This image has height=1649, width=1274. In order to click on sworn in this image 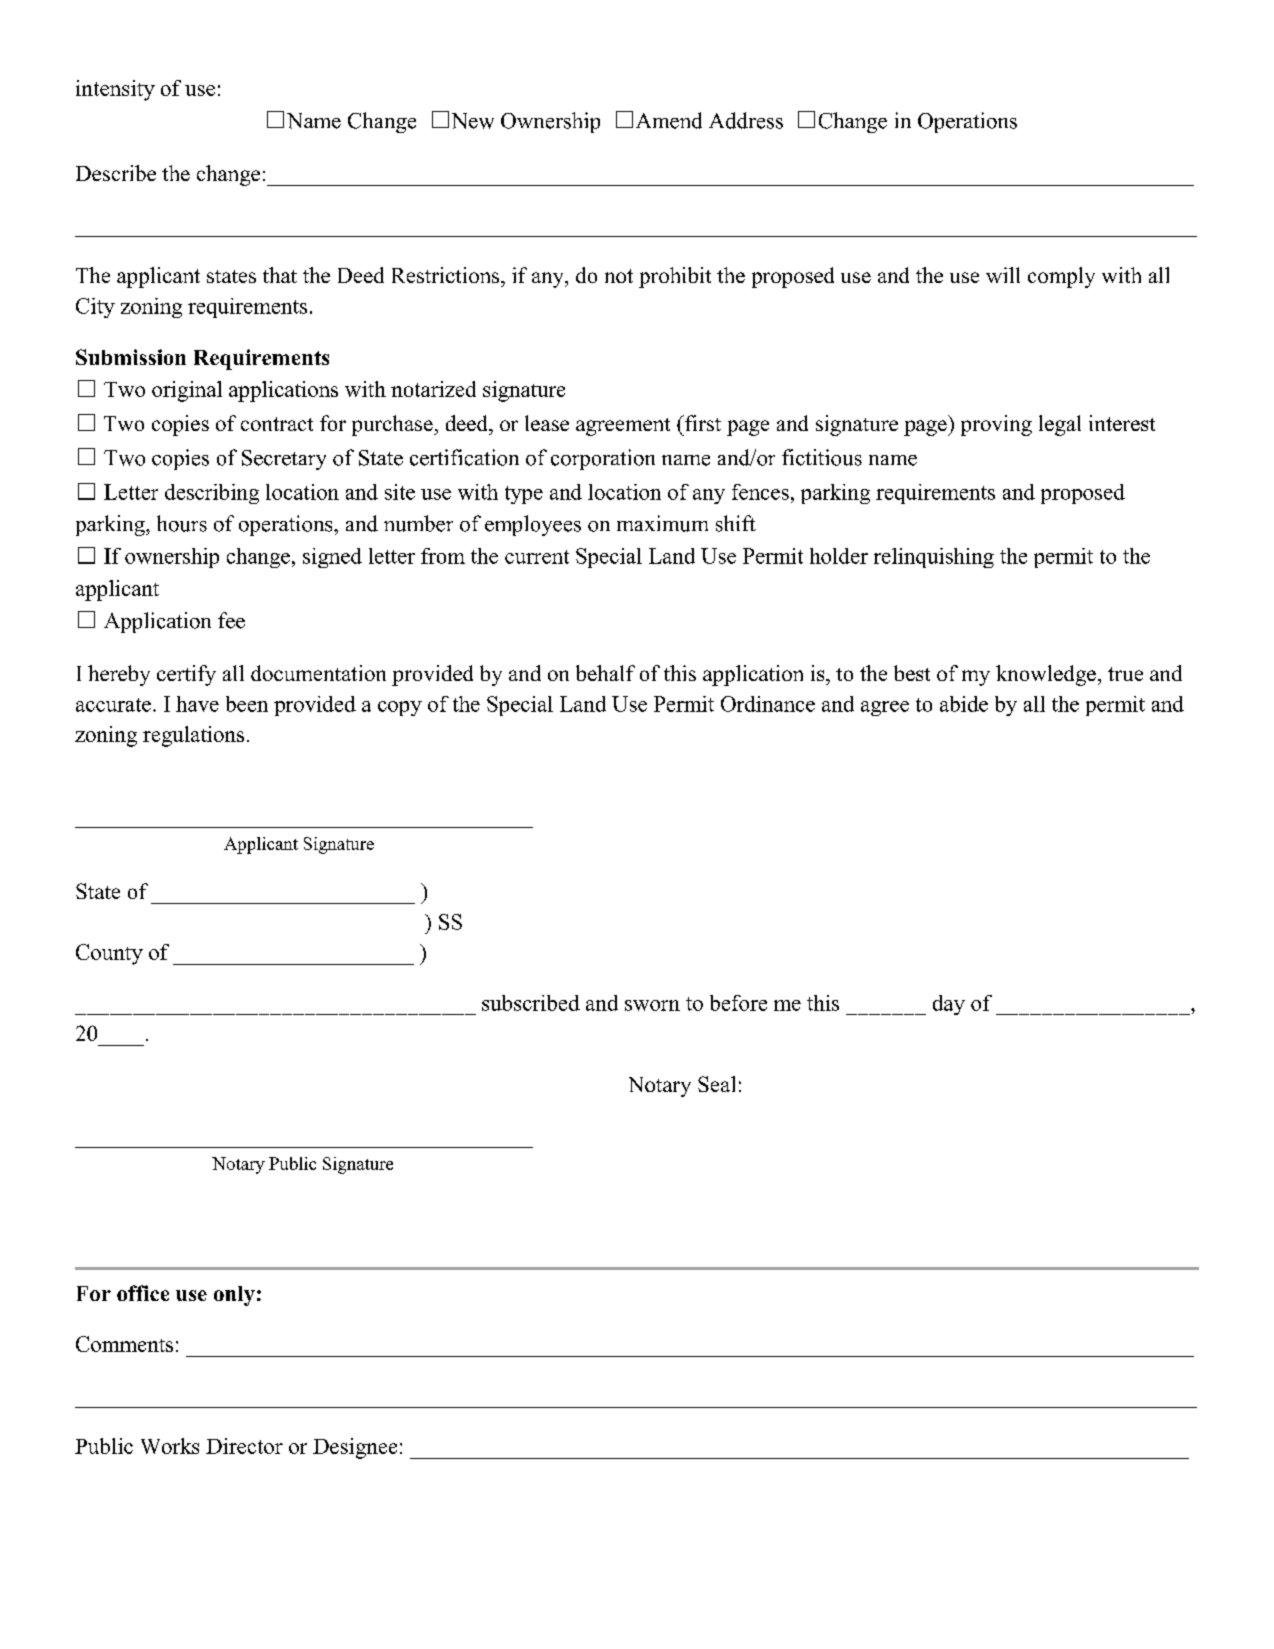, I will do `click(652, 1005)`.
